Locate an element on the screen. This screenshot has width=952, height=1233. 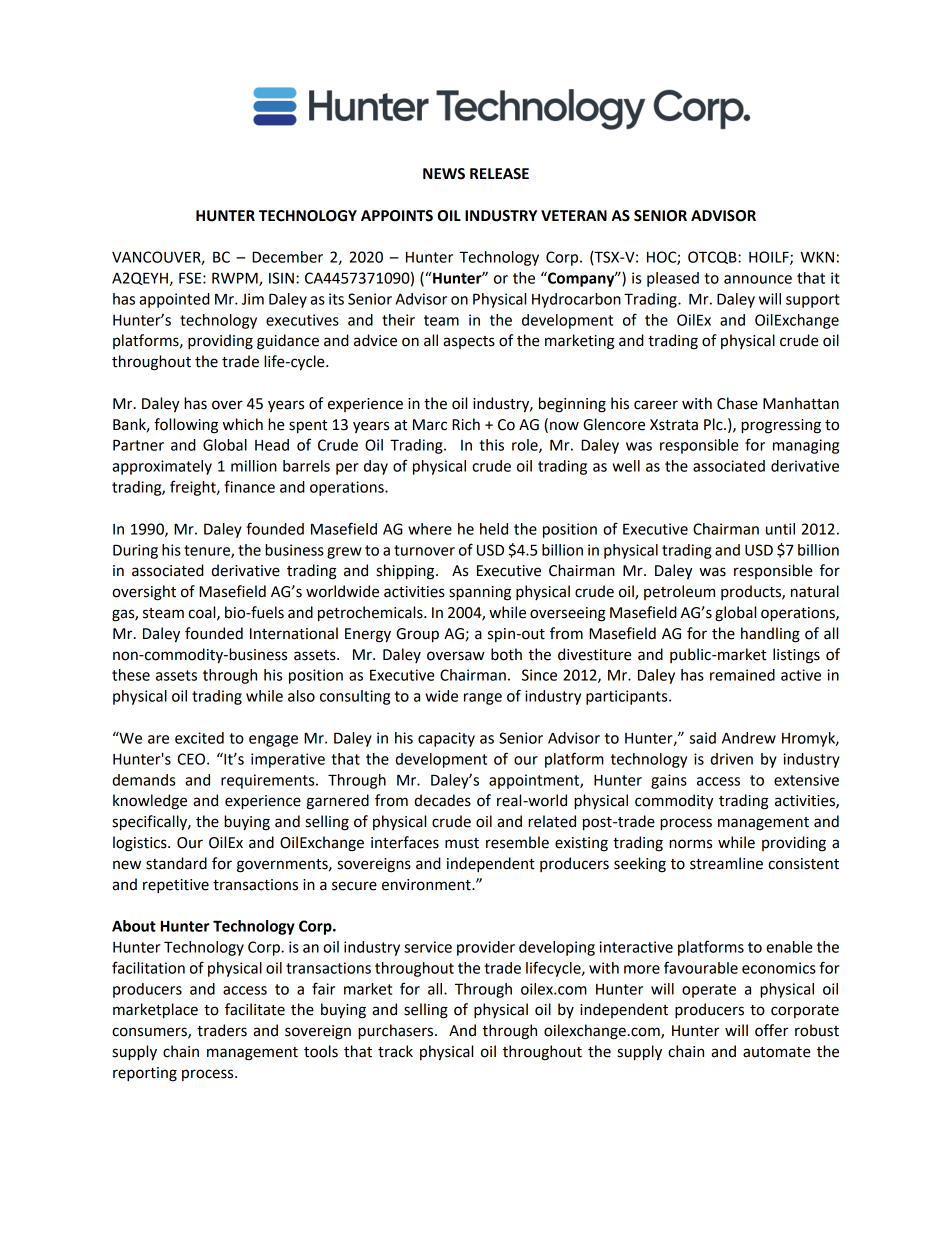
capacity is located at coordinates (446, 739).
